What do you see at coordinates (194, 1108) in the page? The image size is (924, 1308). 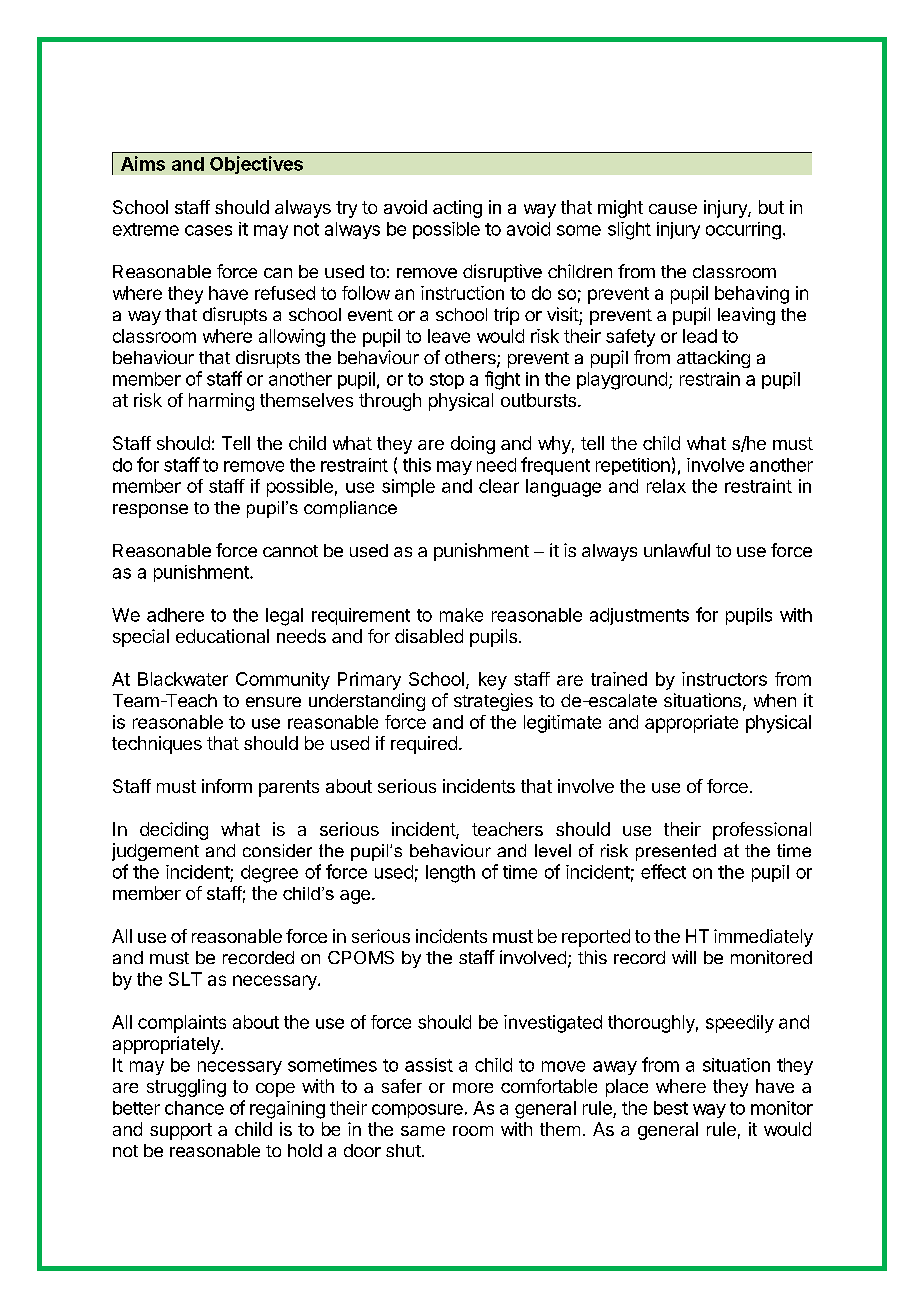 I see `chance` at bounding box center [194, 1108].
